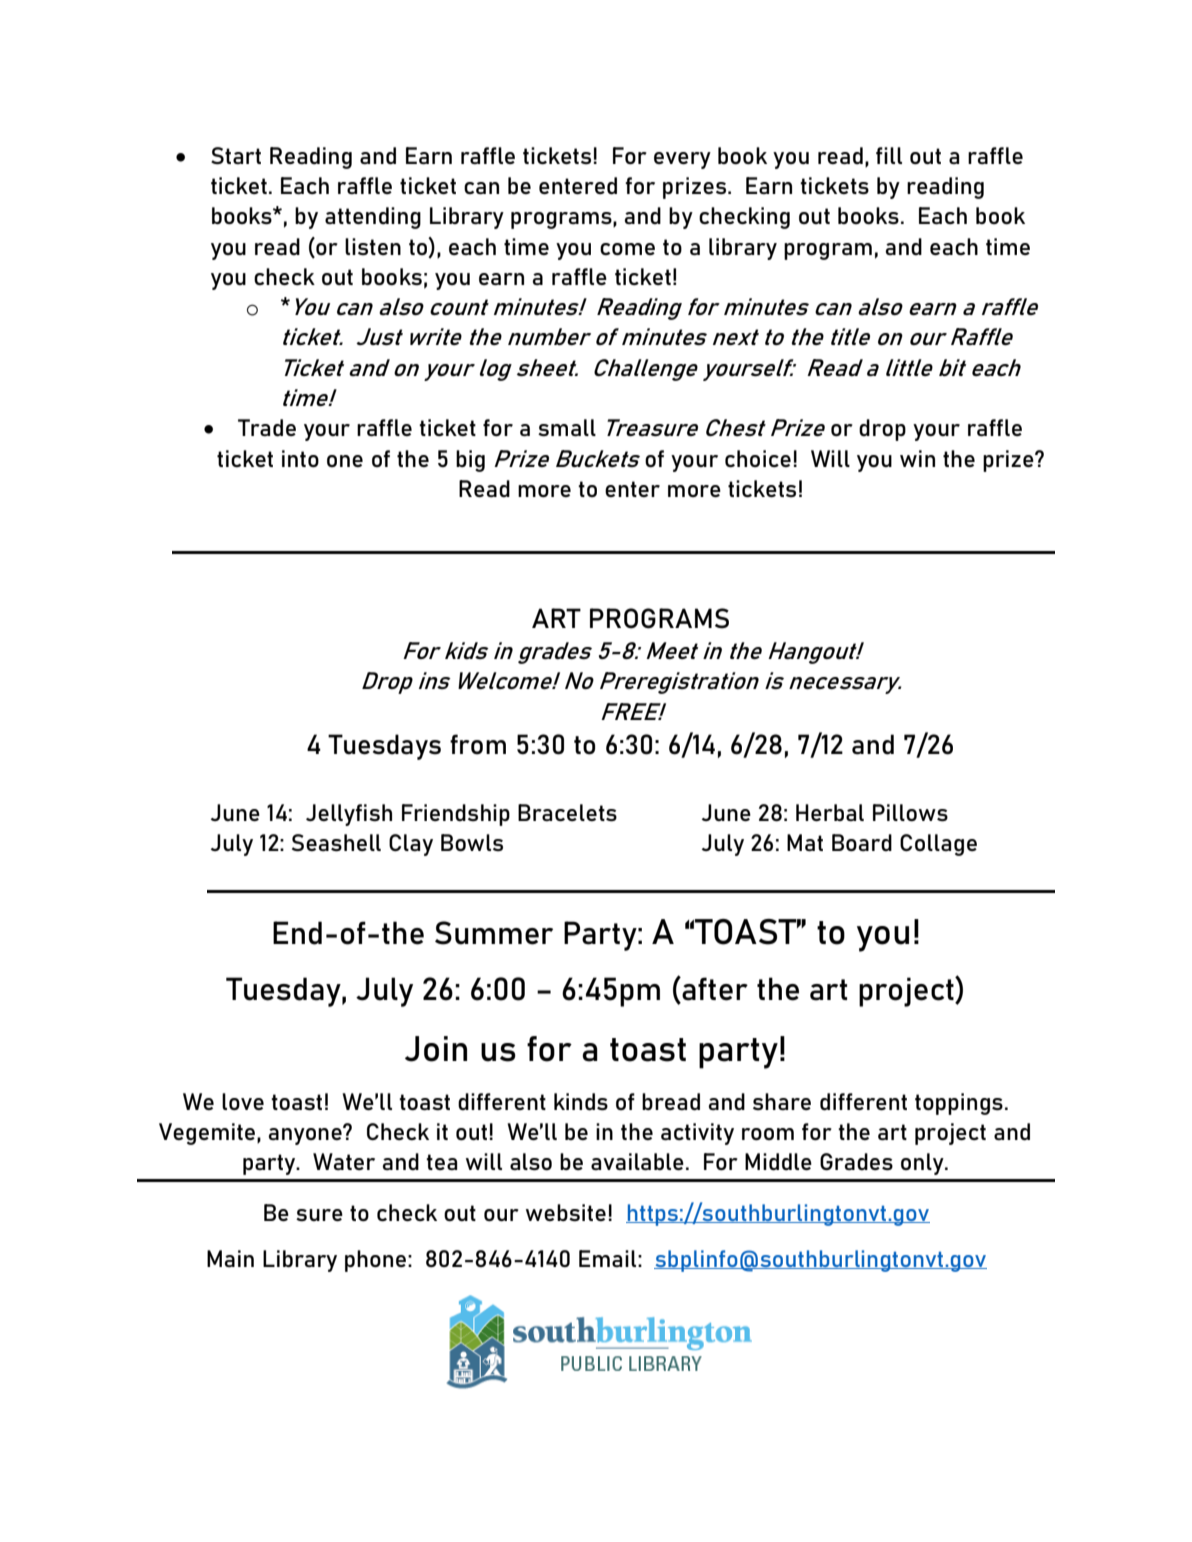 The image size is (1192, 1542). What do you see at coordinates (862, 842) in the screenshot?
I see `Board` at bounding box center [862, 842].
